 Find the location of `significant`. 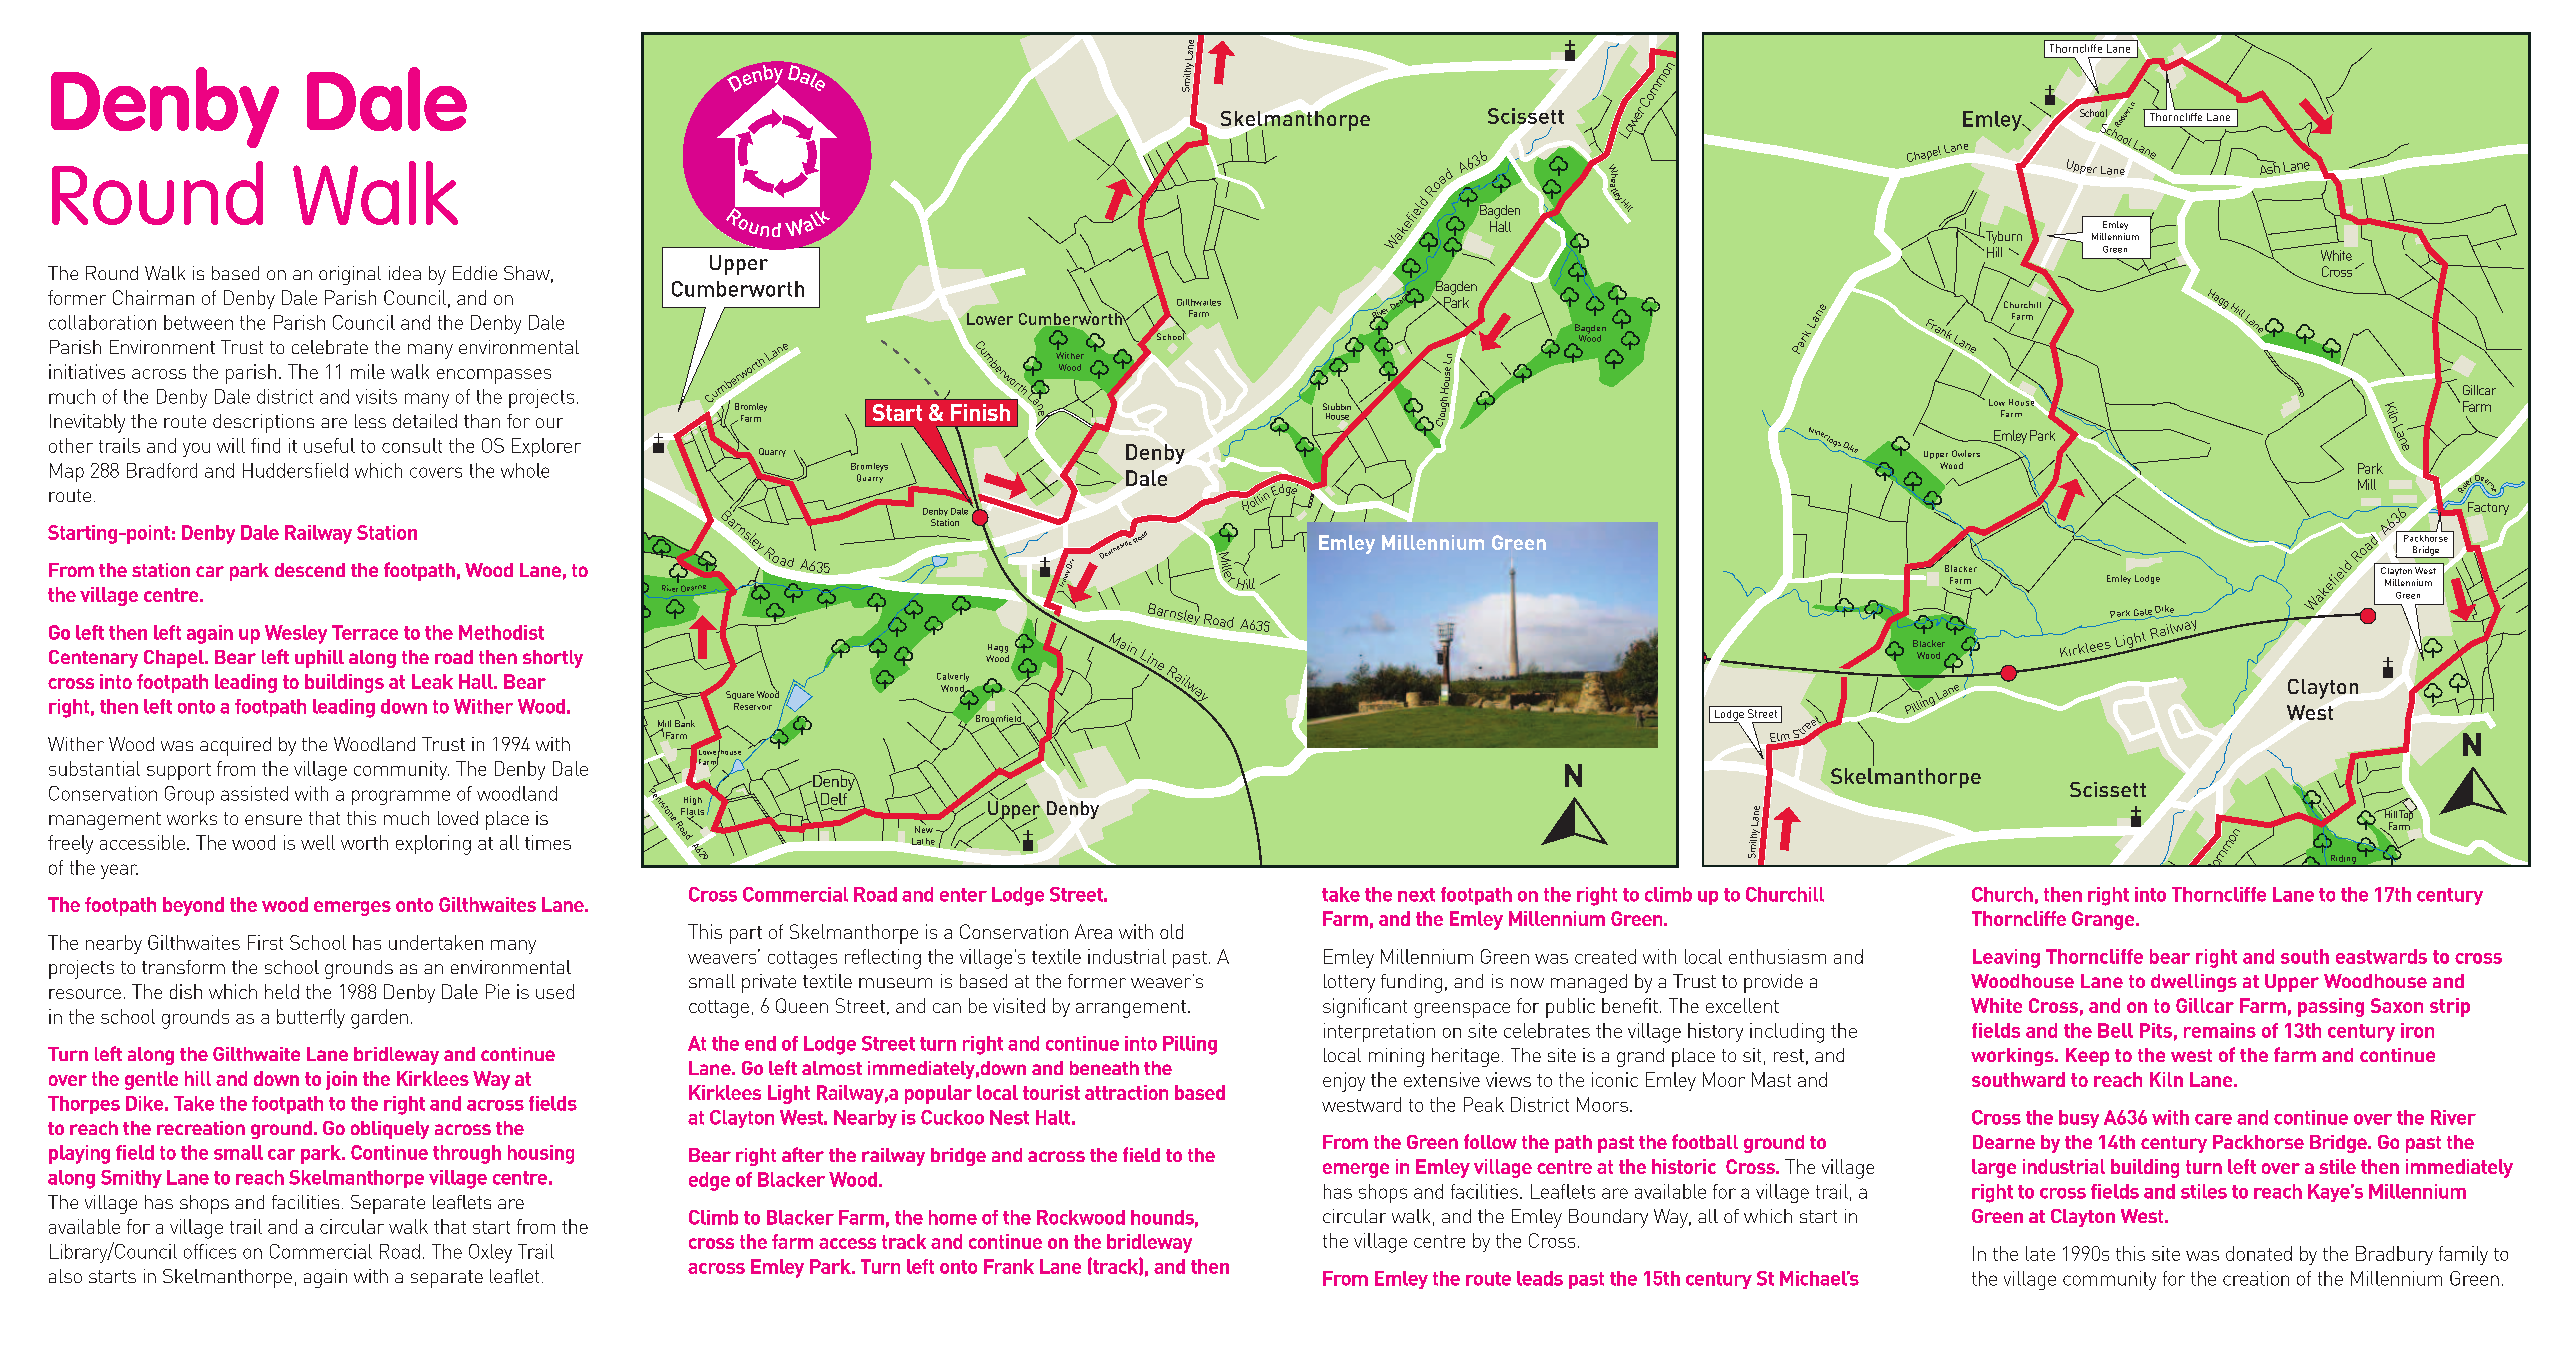

significant is located at coordinates (1365, 1008).
